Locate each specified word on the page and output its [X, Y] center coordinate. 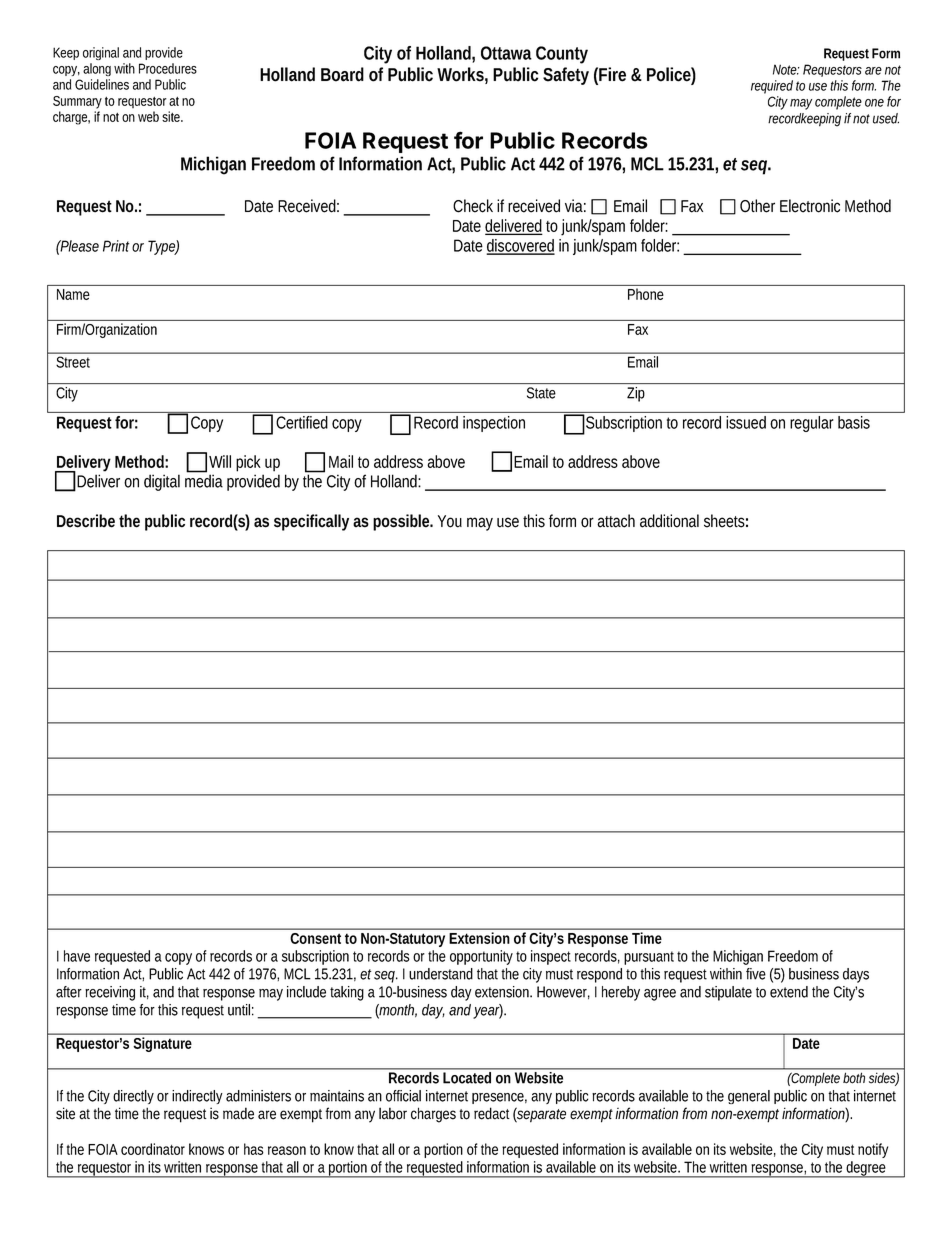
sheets [724, 521]
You [450, 521]
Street [73, 362]
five [756, 974]
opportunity [481, 957]
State [541, 393]
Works [460, 74]
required [772, 87]
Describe [86, 521]
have [77, 956]
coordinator [153, 1149]
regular [812, 424]
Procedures [168, 68]
